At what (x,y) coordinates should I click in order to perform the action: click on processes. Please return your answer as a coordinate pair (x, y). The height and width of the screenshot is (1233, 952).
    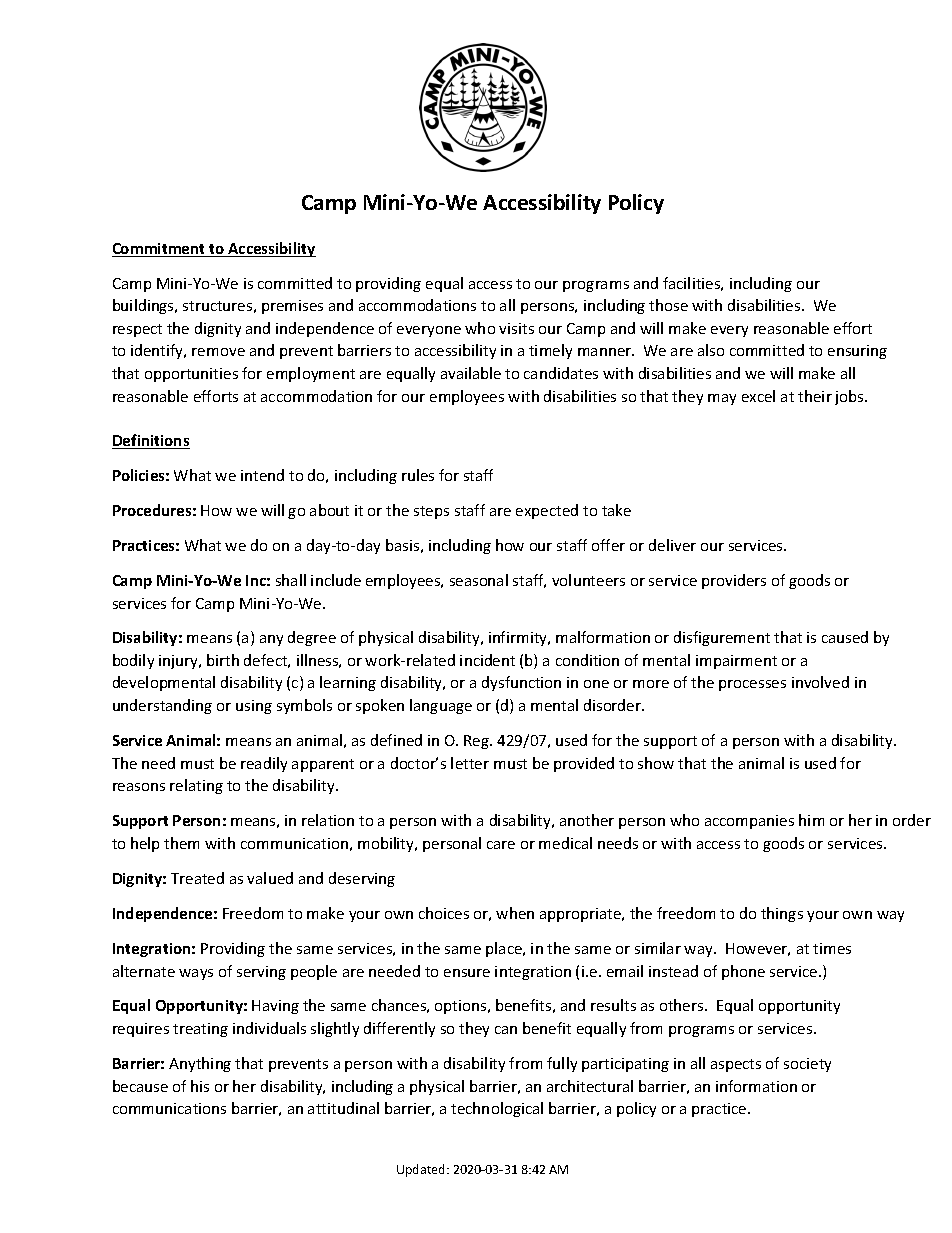
    Looking at the image, I should click on (752, 685).
